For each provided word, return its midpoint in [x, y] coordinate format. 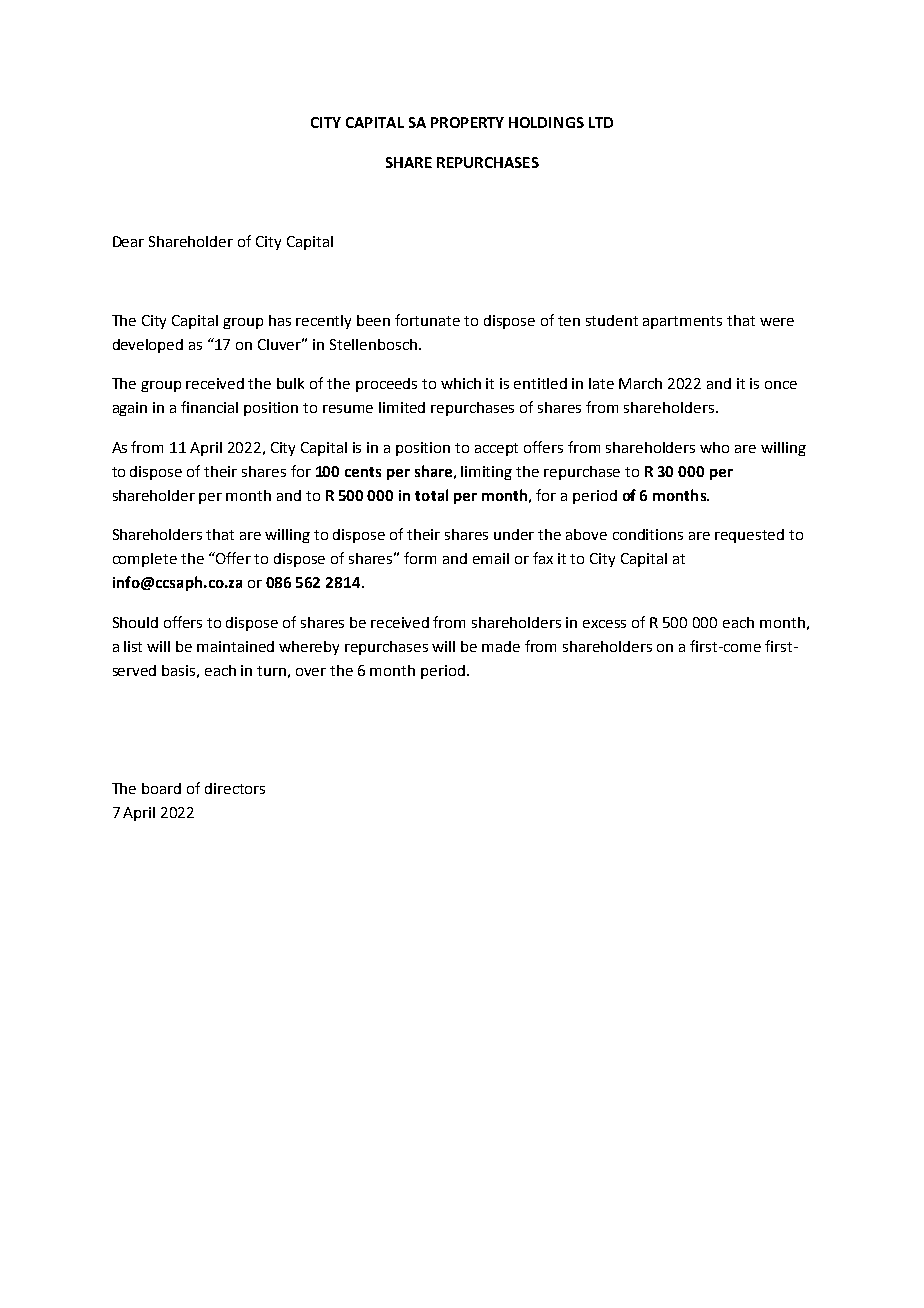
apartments [682, 322]
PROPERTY [467, 122]
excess [604, 624]
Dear [128, 241]
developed [148, 346]
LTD [601, 122]
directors [235, 788]
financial [209, 407]
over [311, 672]
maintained [235, 646]
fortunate [427, 320]
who [714, 447]
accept [496, 449]
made [501, 646]
